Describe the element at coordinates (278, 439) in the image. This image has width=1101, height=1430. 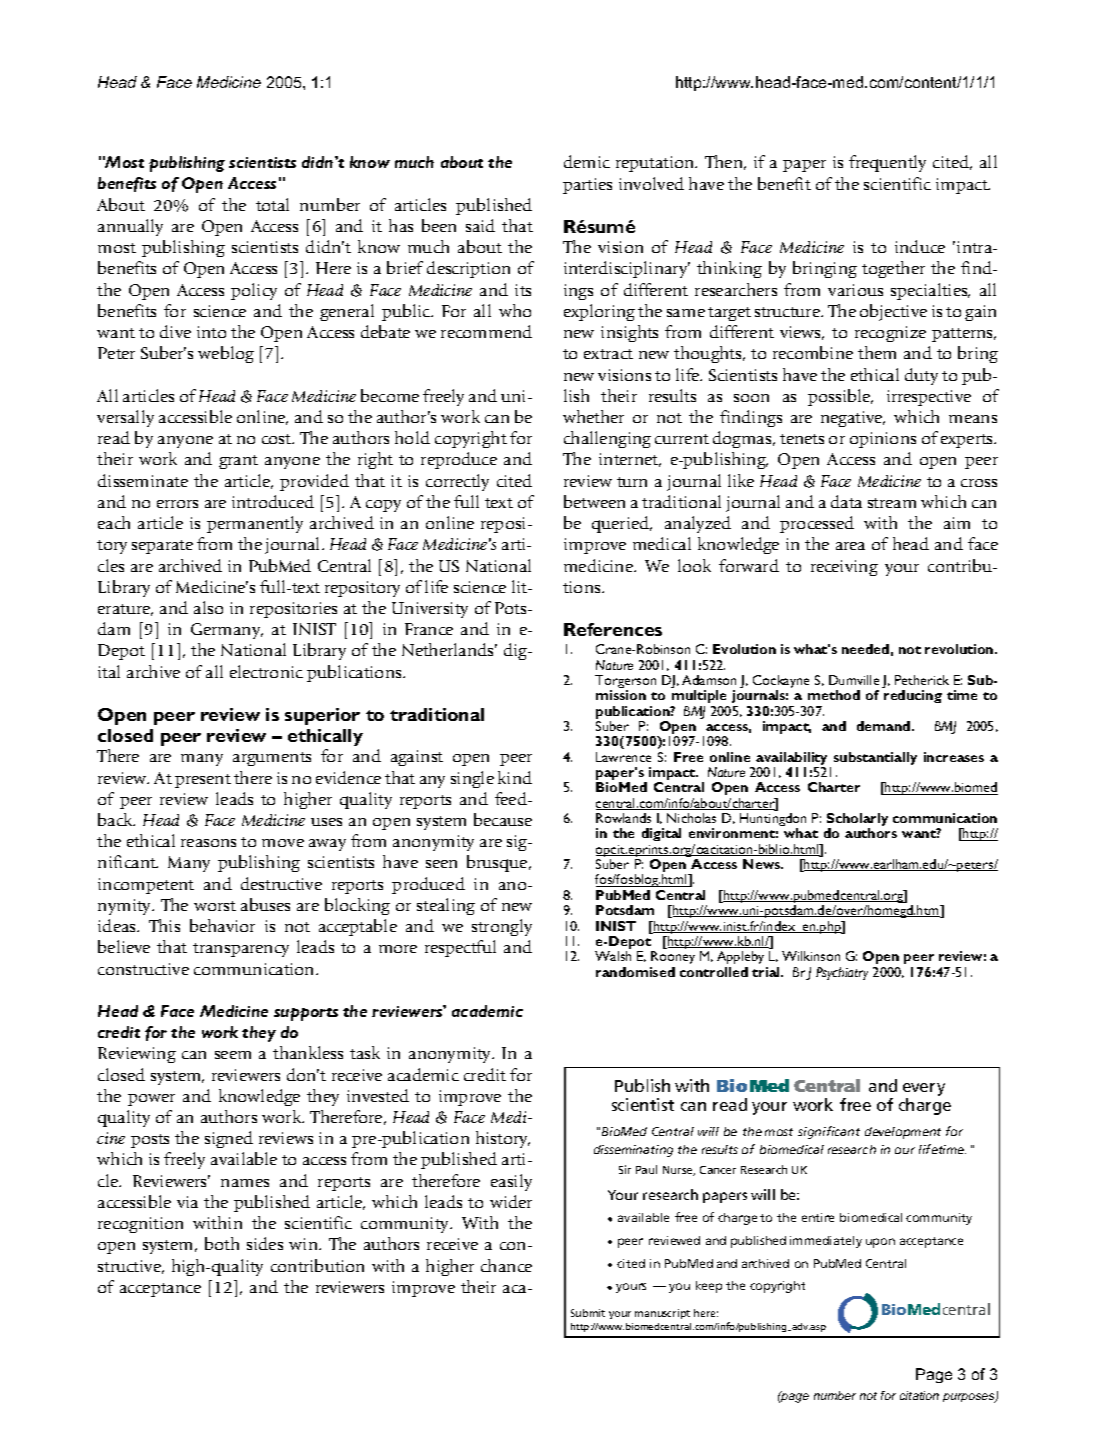
I see `cost` at that location.
